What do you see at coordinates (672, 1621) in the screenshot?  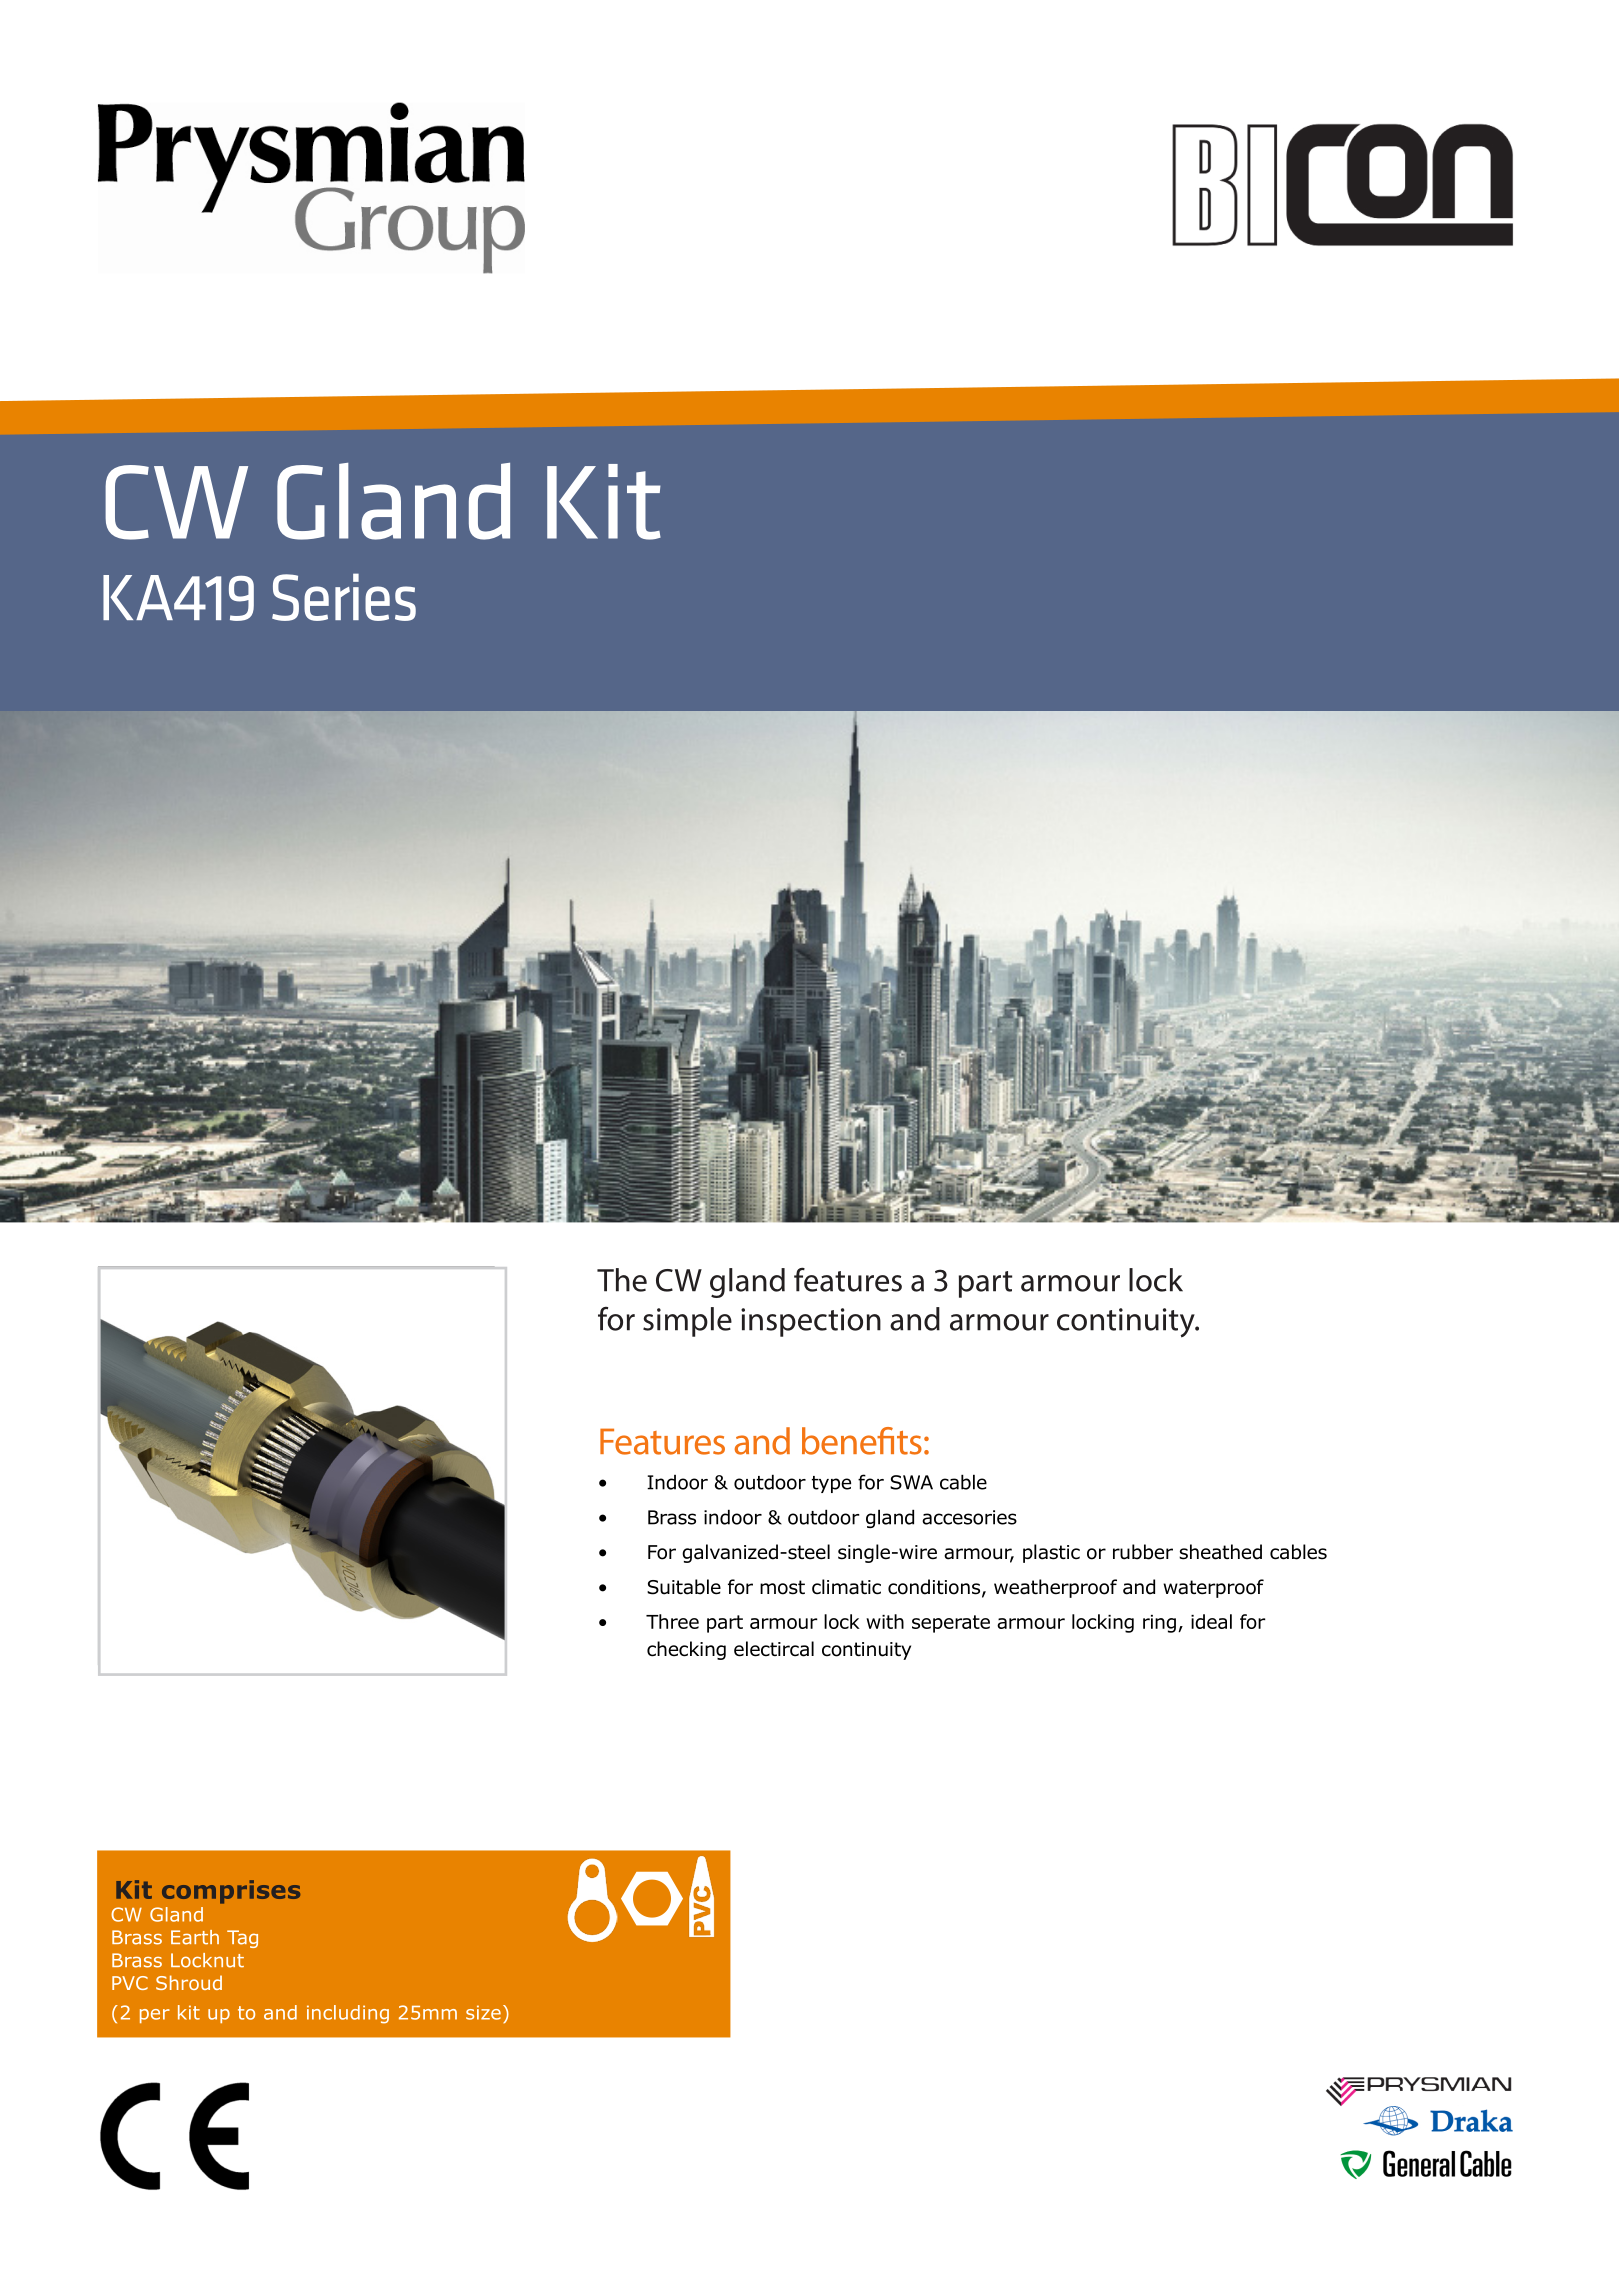 I see `Three` at bounding box center [672, 1621].
